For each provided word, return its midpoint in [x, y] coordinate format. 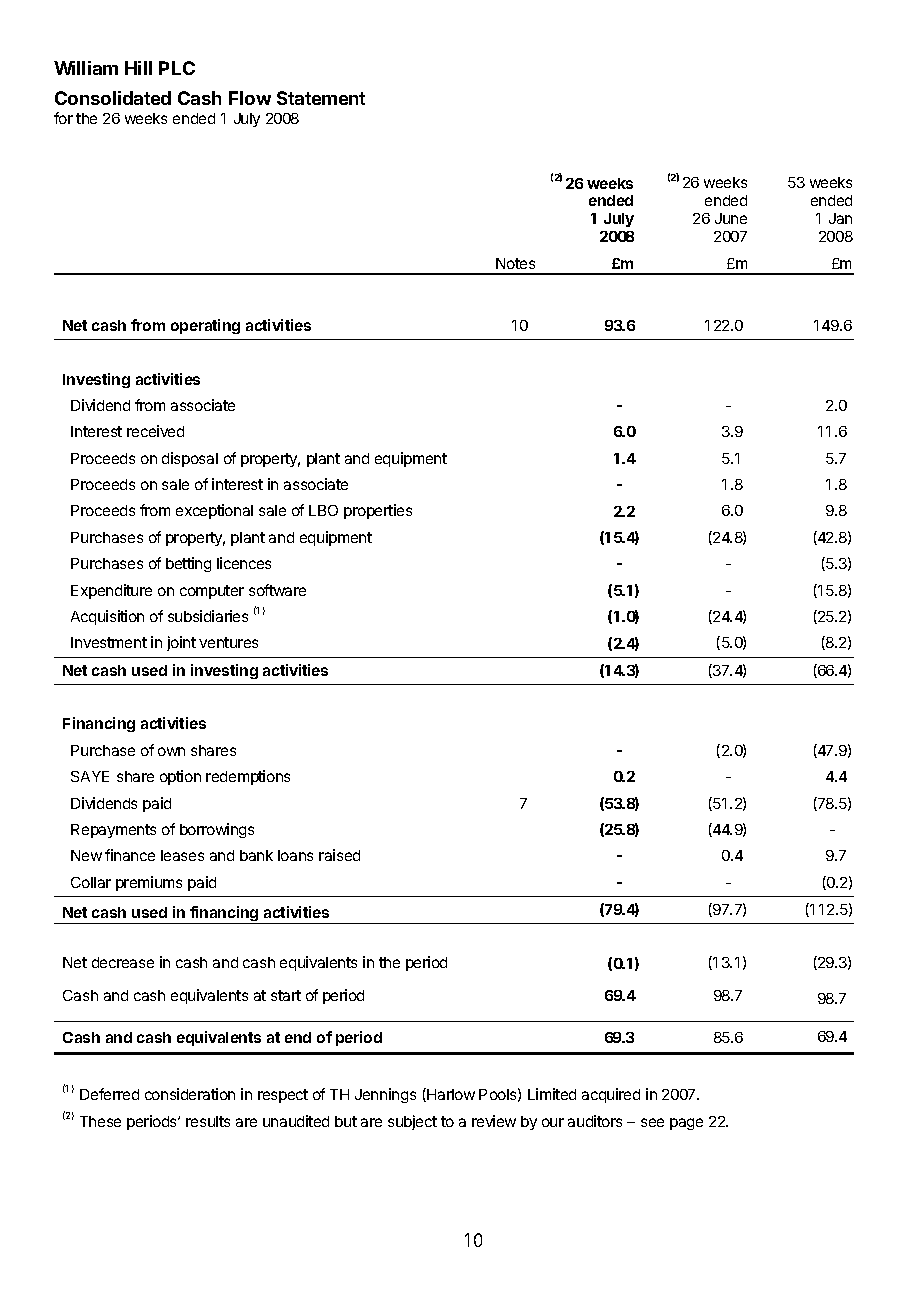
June [731, 218]
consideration [190, 1094]
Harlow [450, 1095]
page [686, 1124]
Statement [321, 98]
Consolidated [113, 98]
